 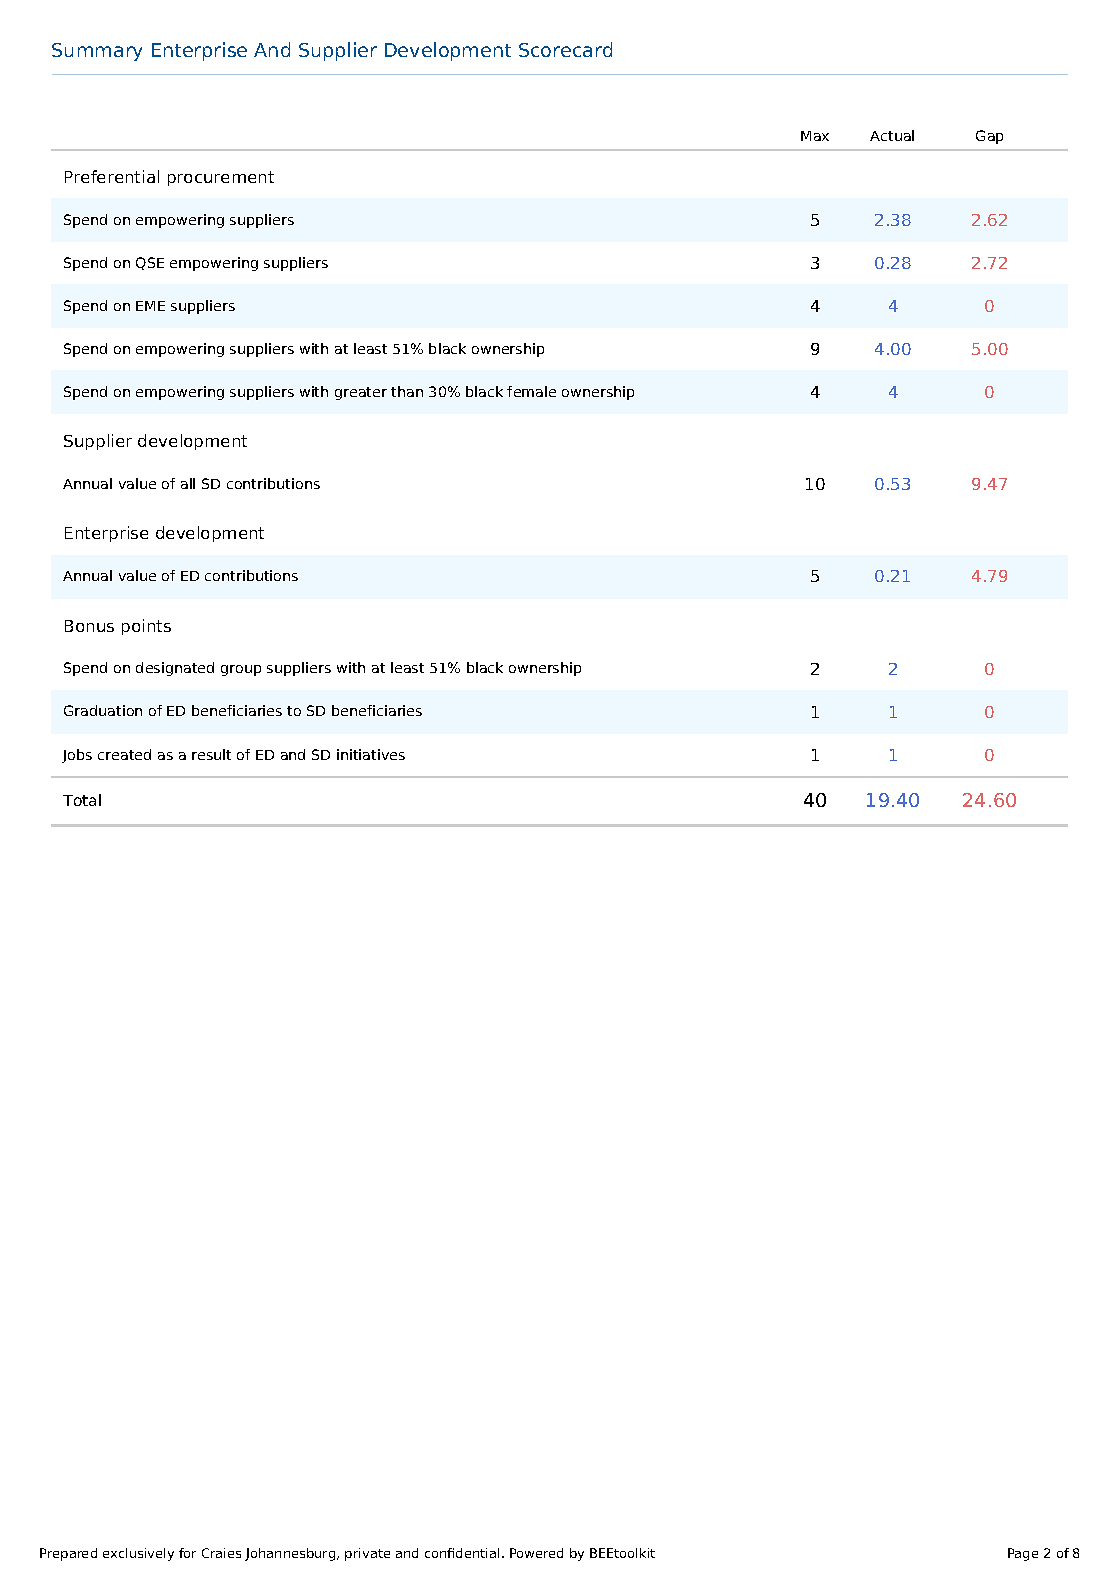 I want to click on designated, so click(x=175, y=669).
